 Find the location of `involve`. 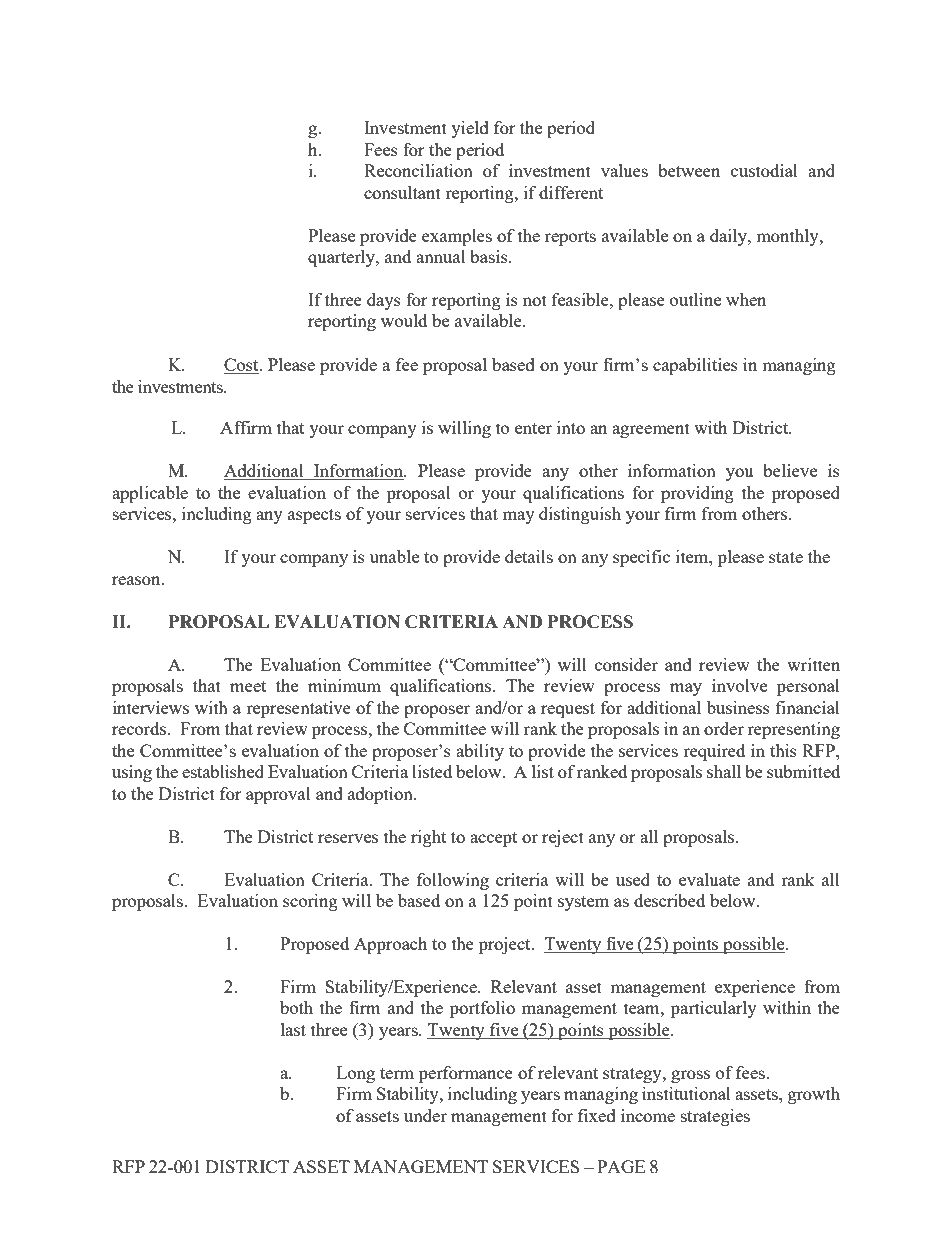

involve is located at coordinates (739, 685).
